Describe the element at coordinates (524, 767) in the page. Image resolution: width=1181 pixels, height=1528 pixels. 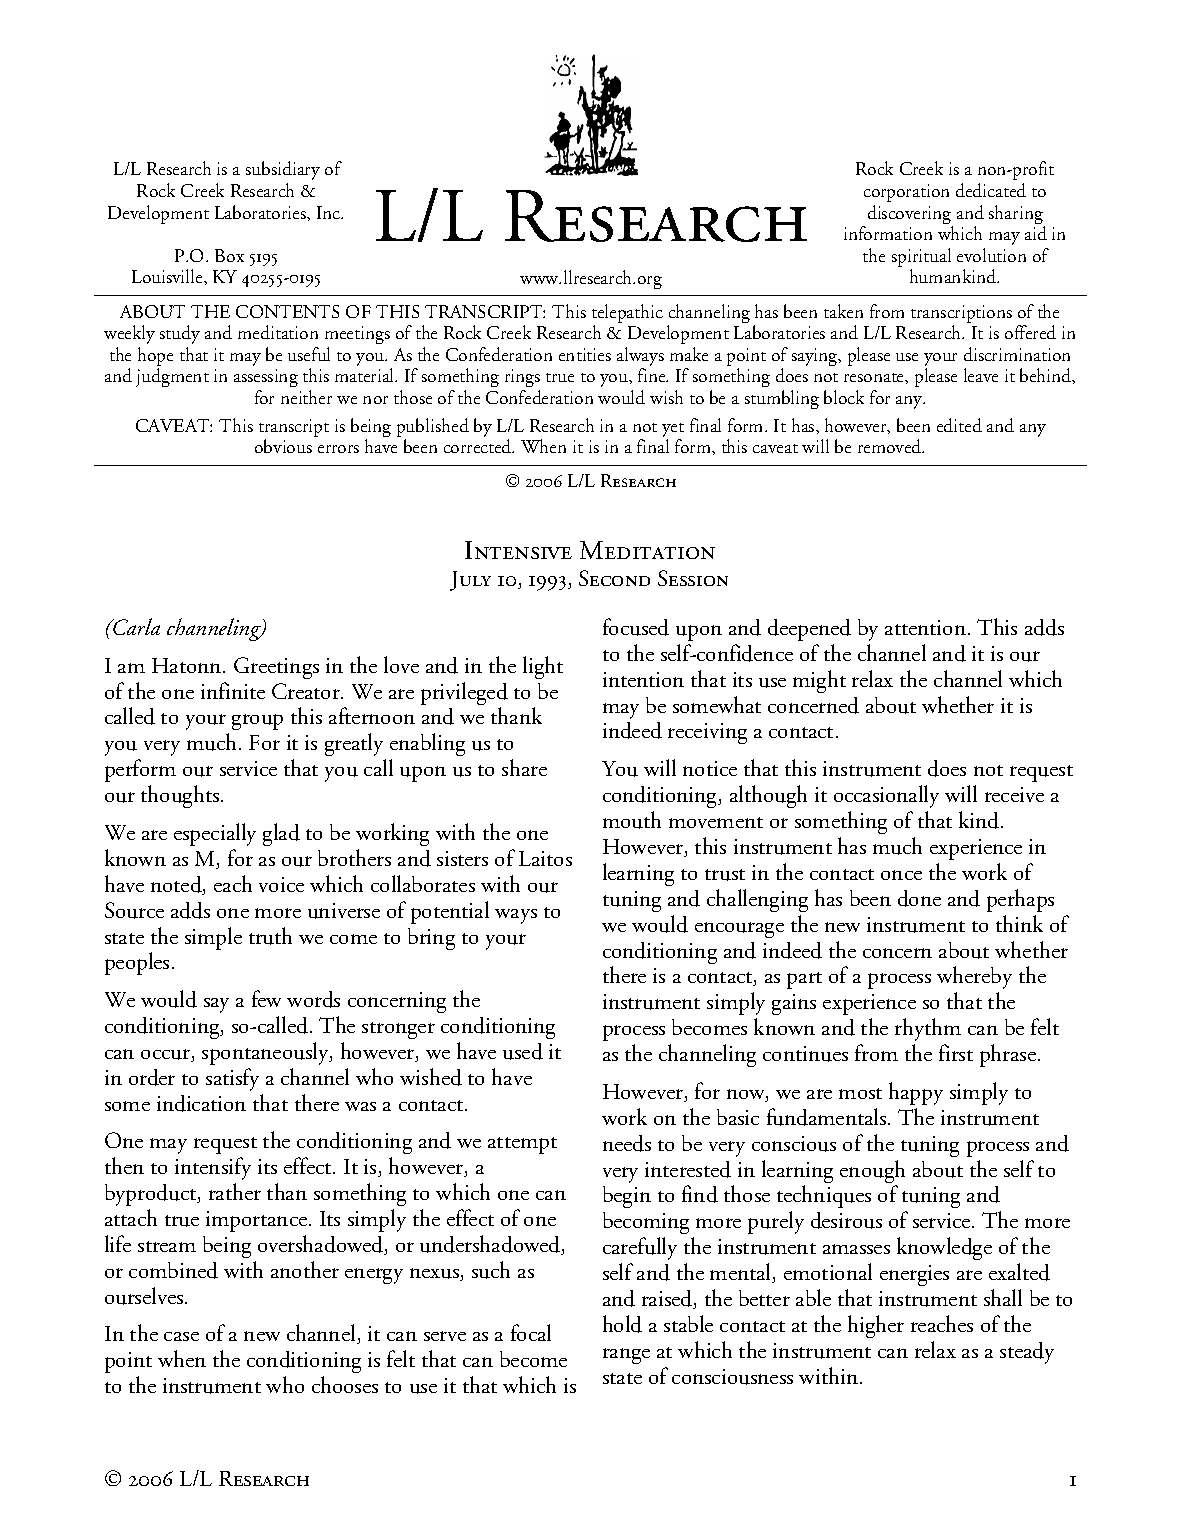
I see `share` at that location.
